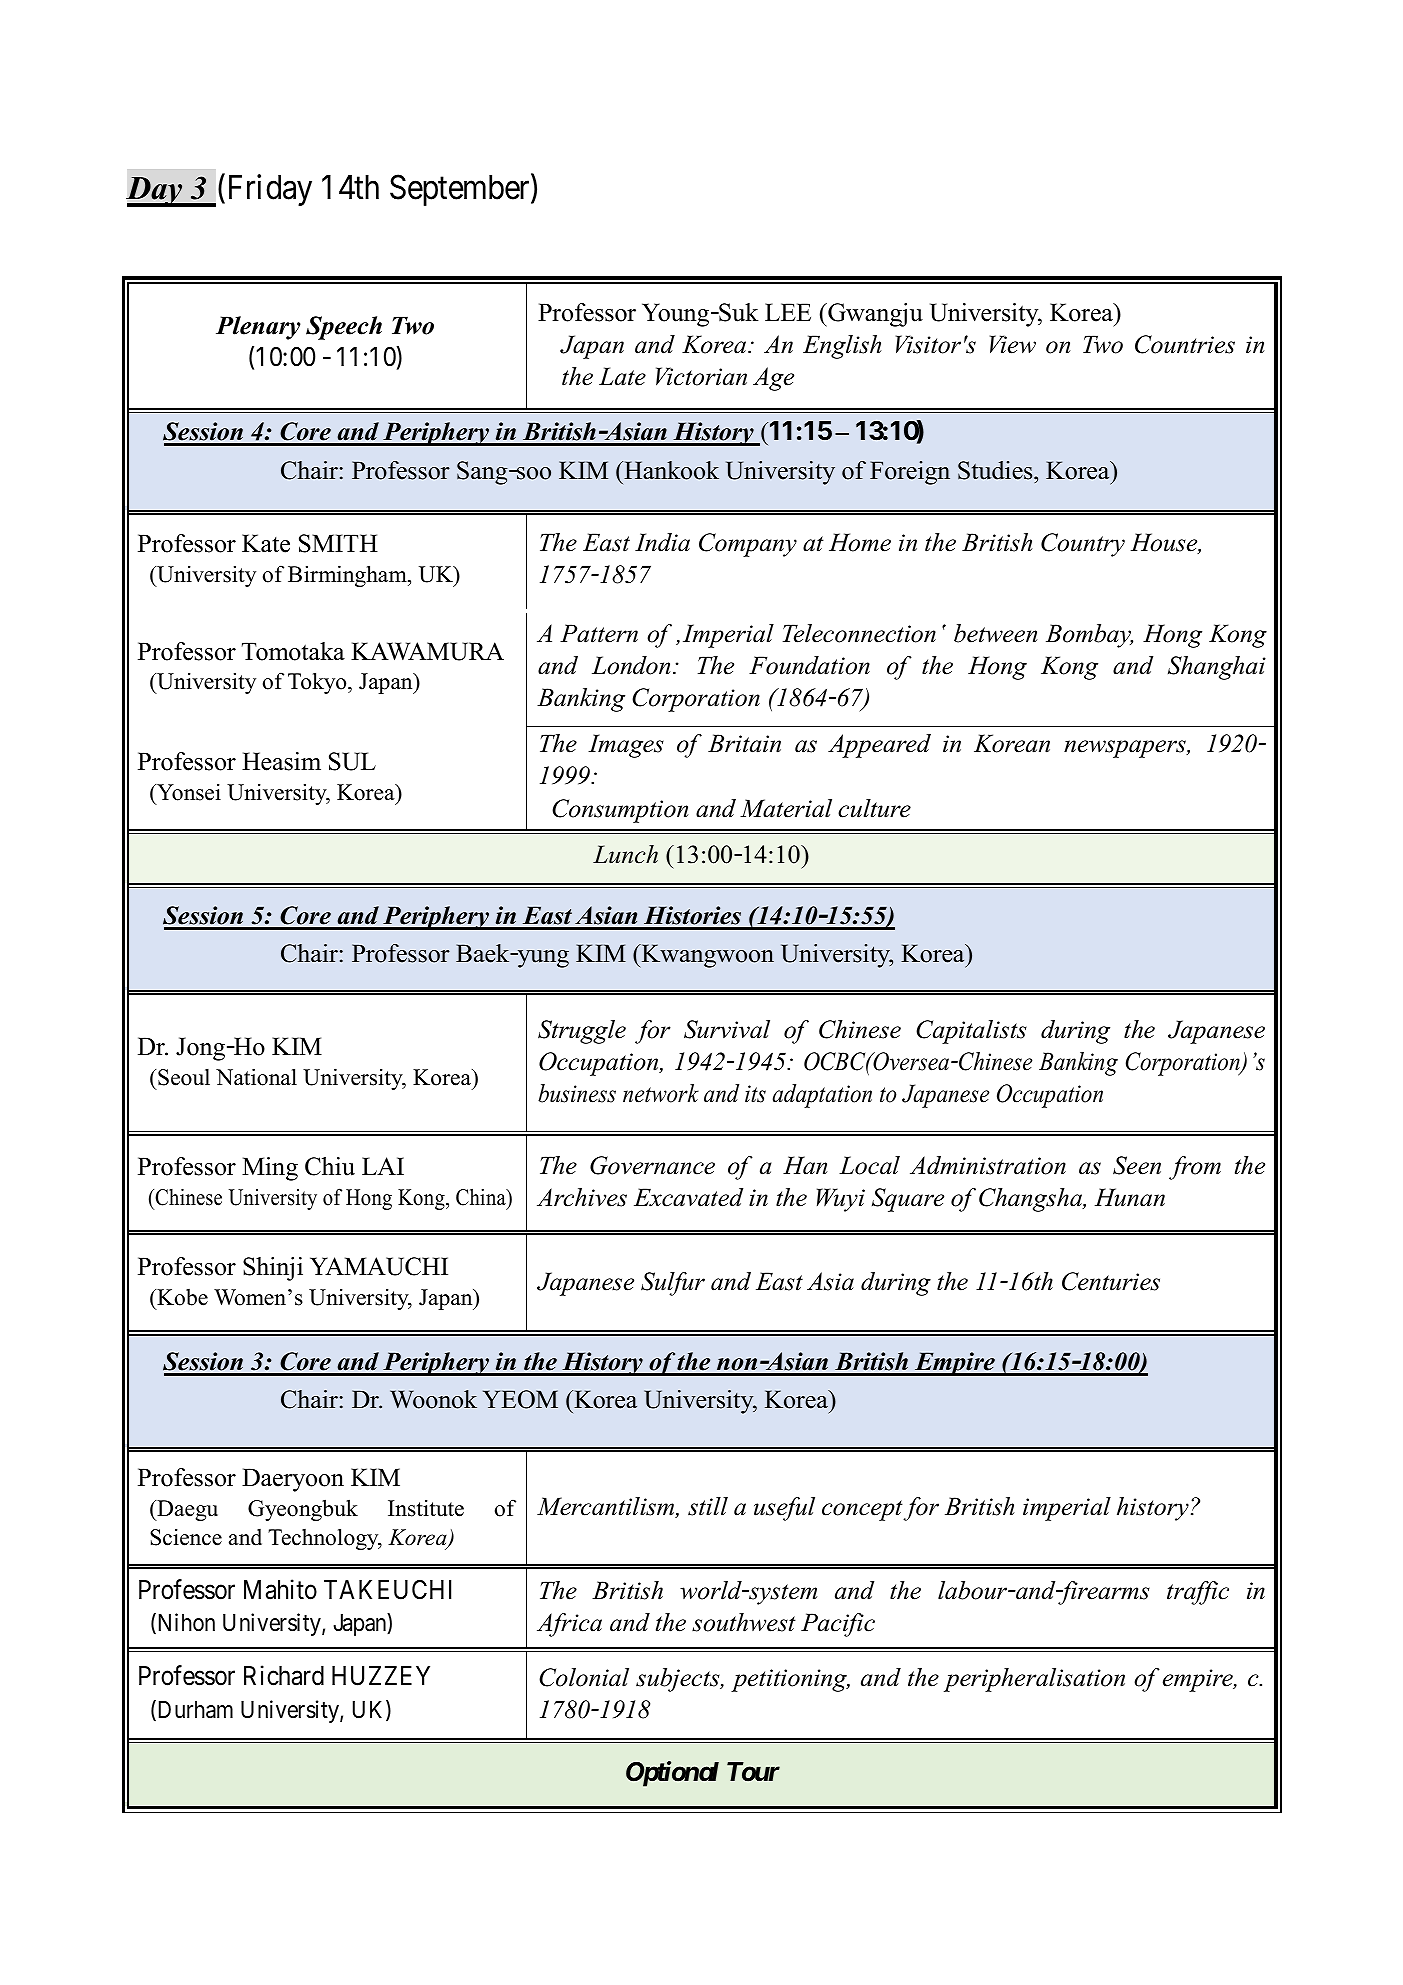 This screenshot has height=1985, width=1403. I want to click on View, so click(1013, 344).
